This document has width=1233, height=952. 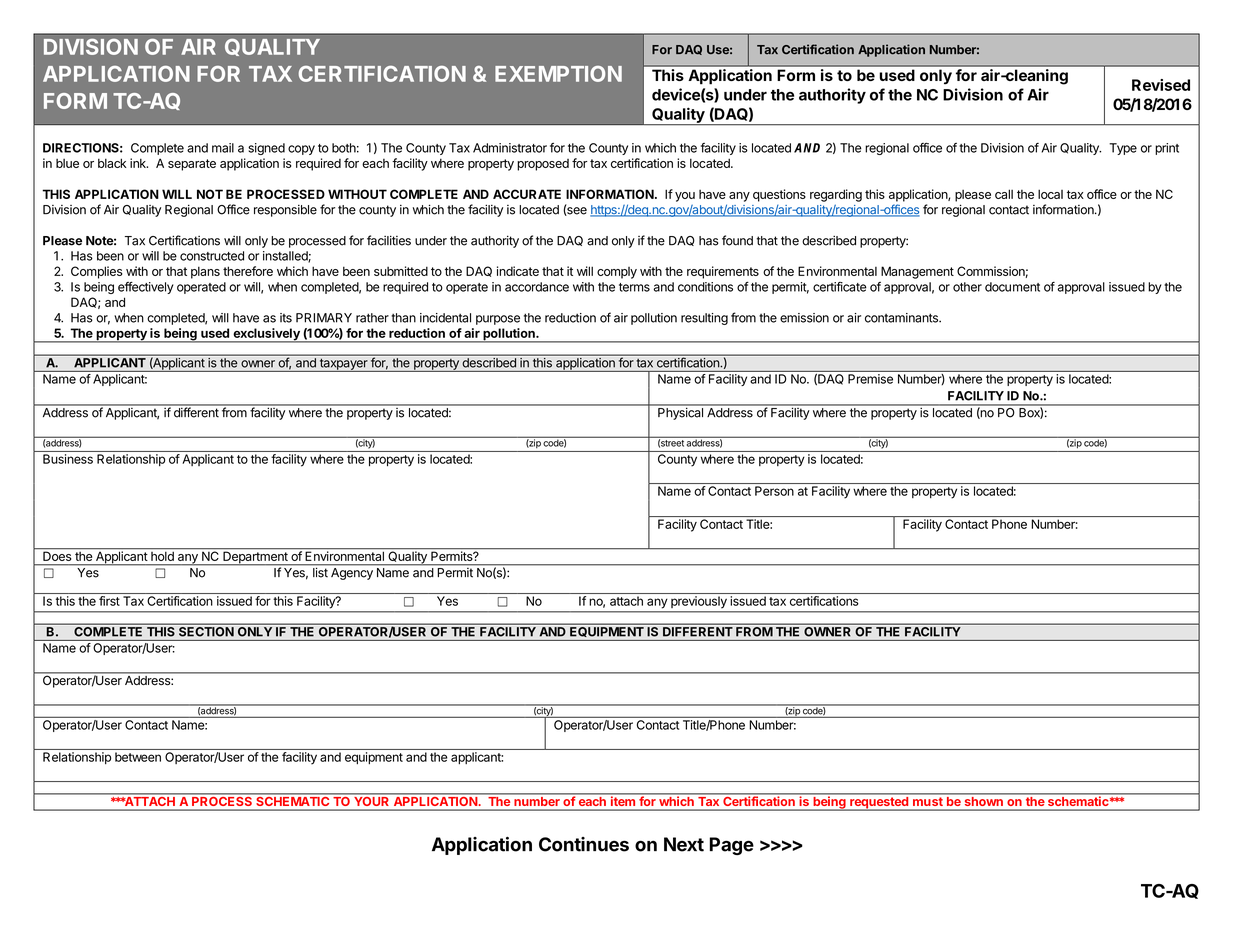 I want to click on Revised, so click(x=1161, y=85).
